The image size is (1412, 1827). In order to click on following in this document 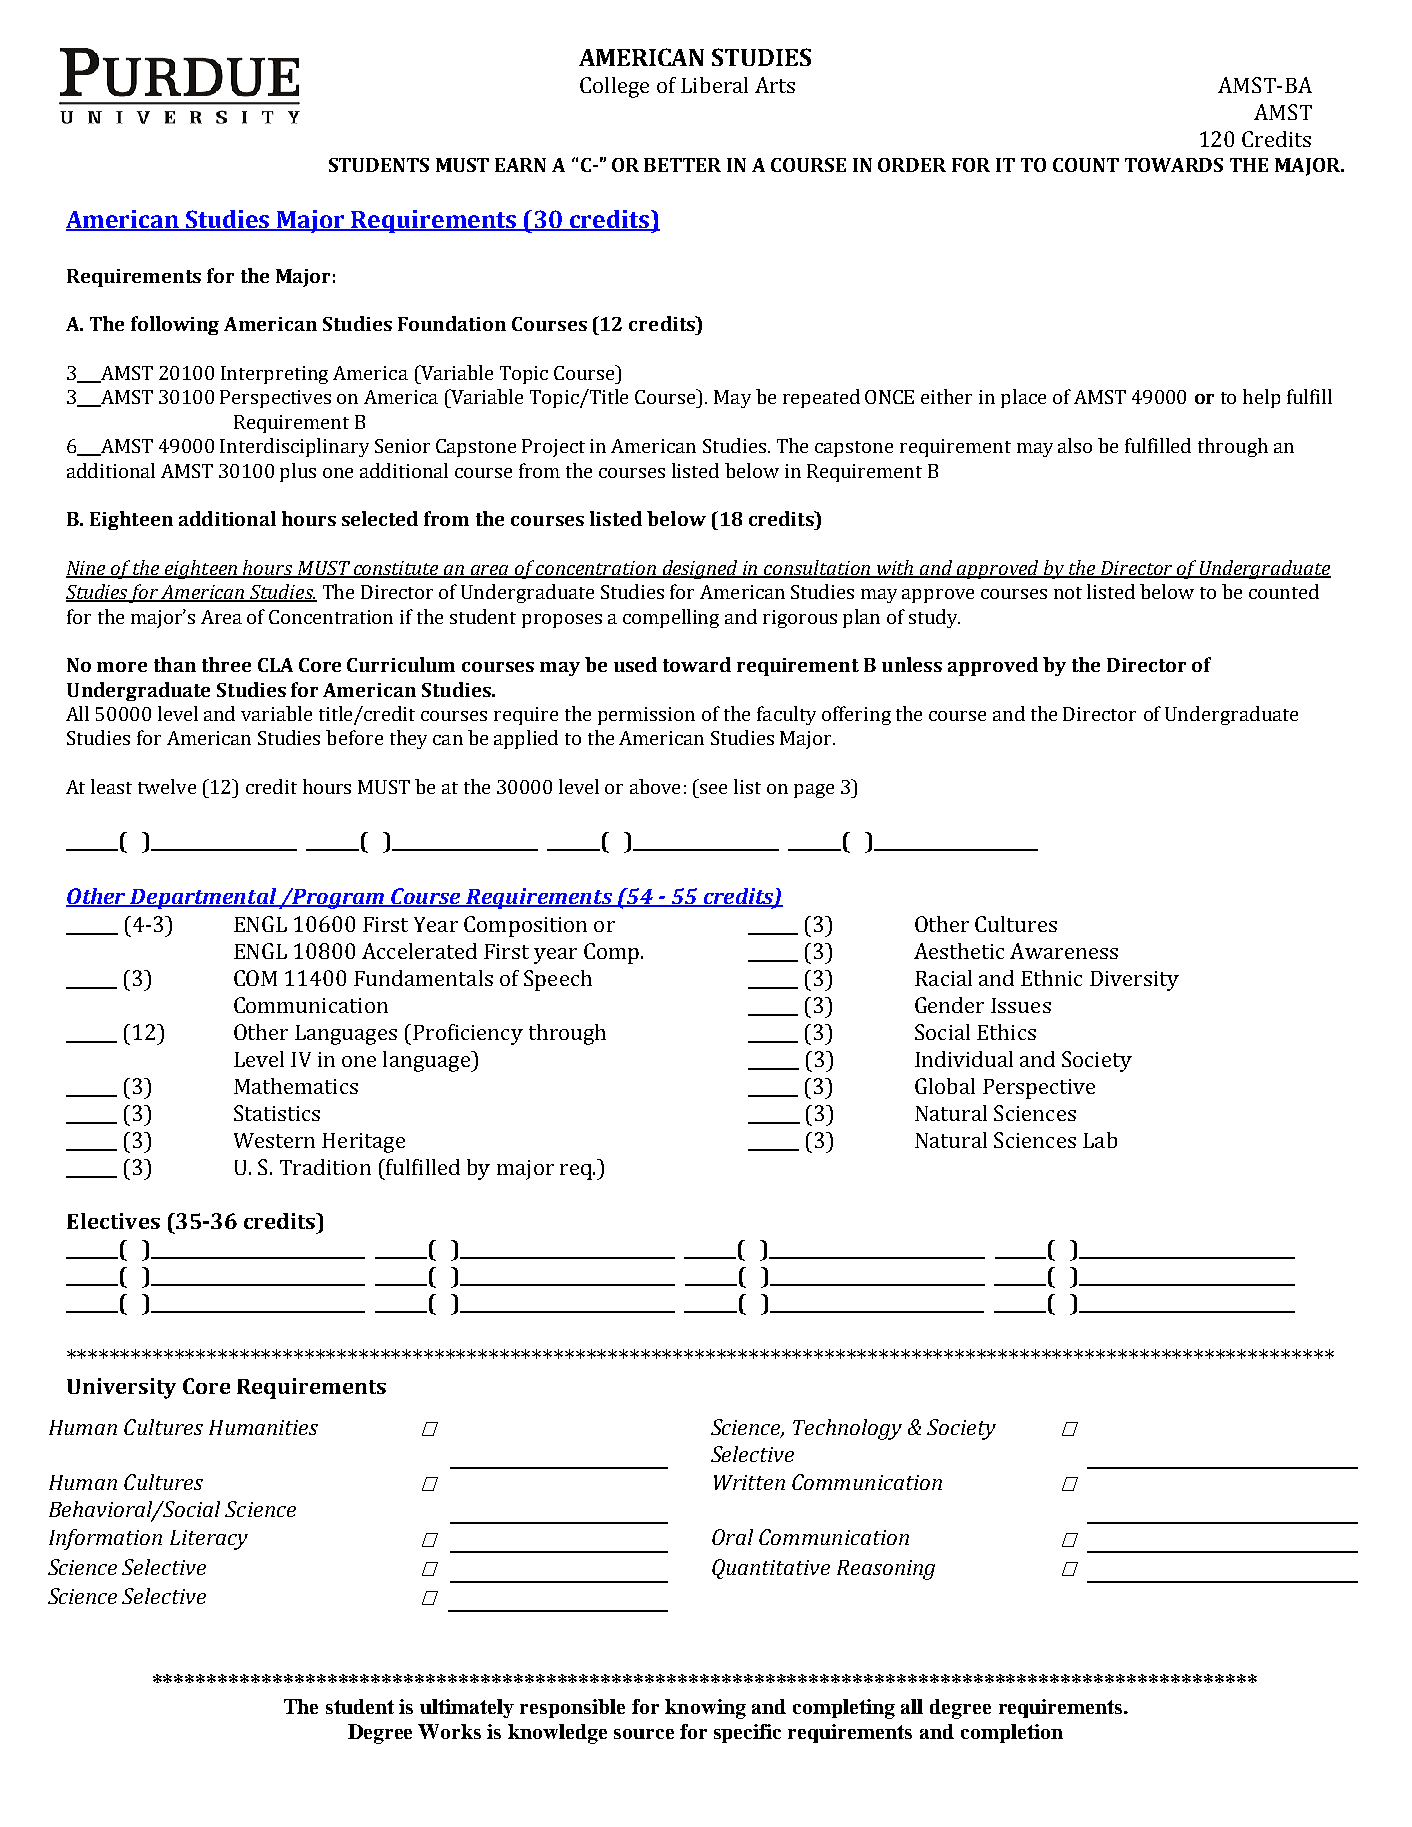, I will do `click(175, 325)`.
